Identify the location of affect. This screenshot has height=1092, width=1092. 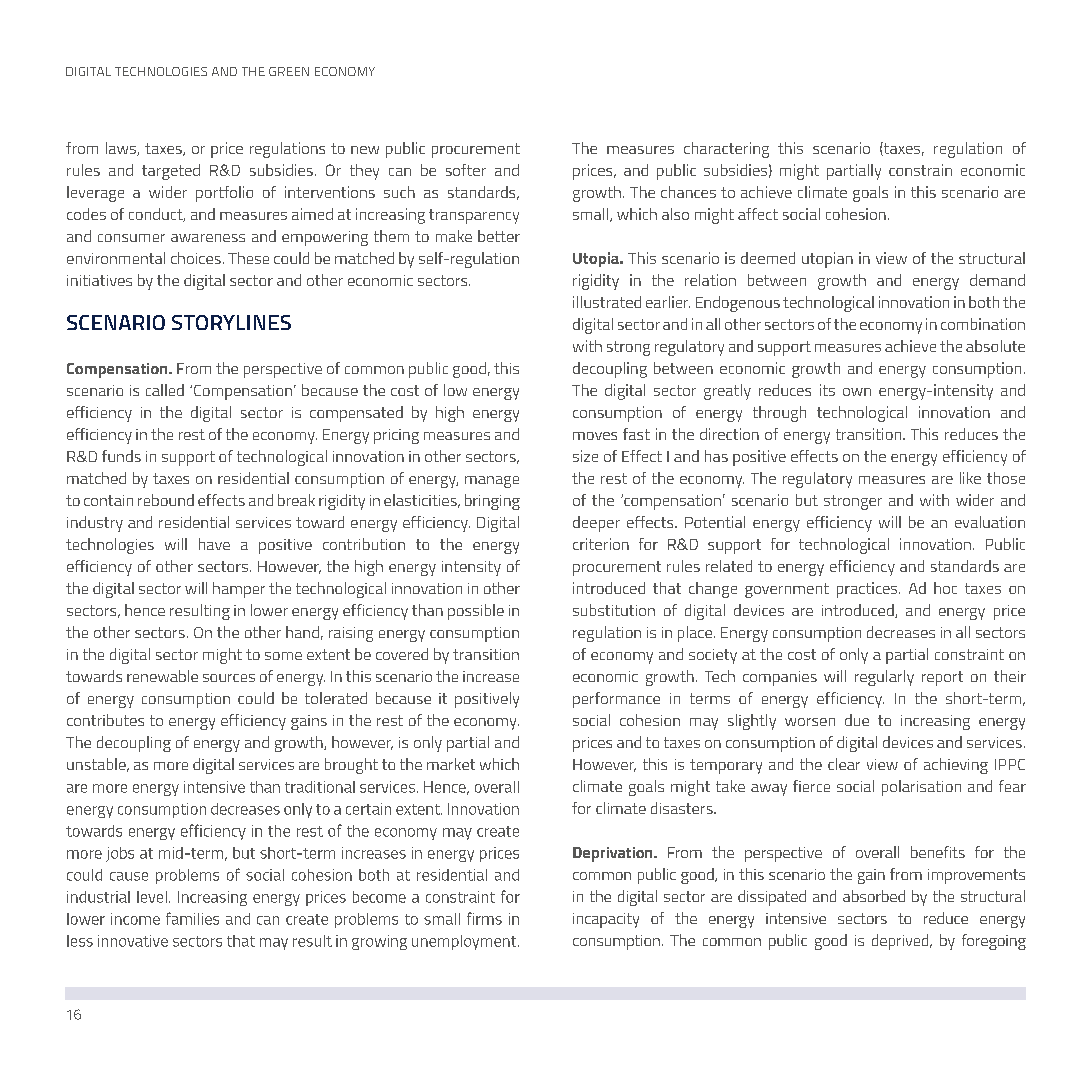
(758, 214).
